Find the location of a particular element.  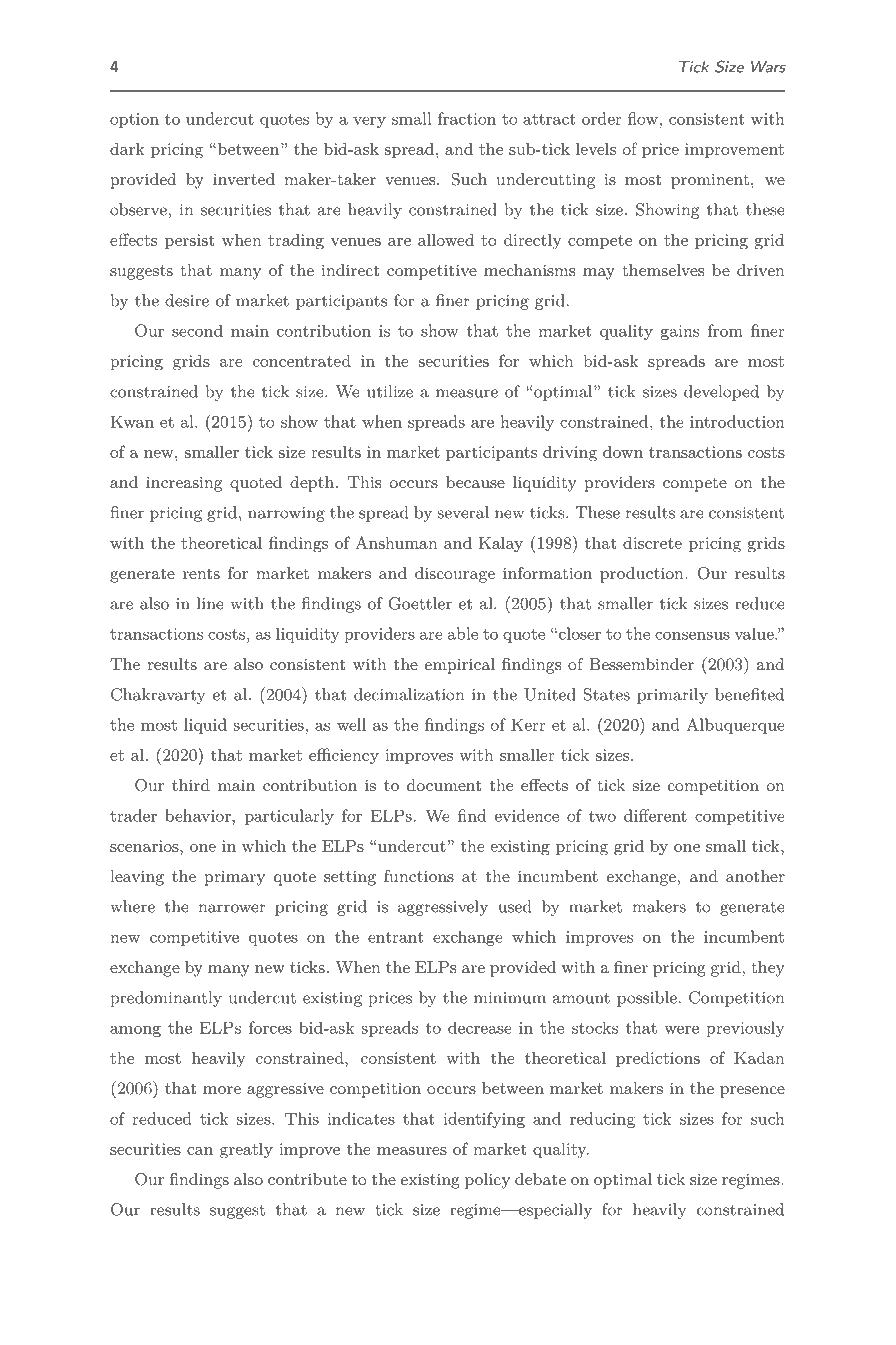

consensus is located at coordinates (692, 636).
